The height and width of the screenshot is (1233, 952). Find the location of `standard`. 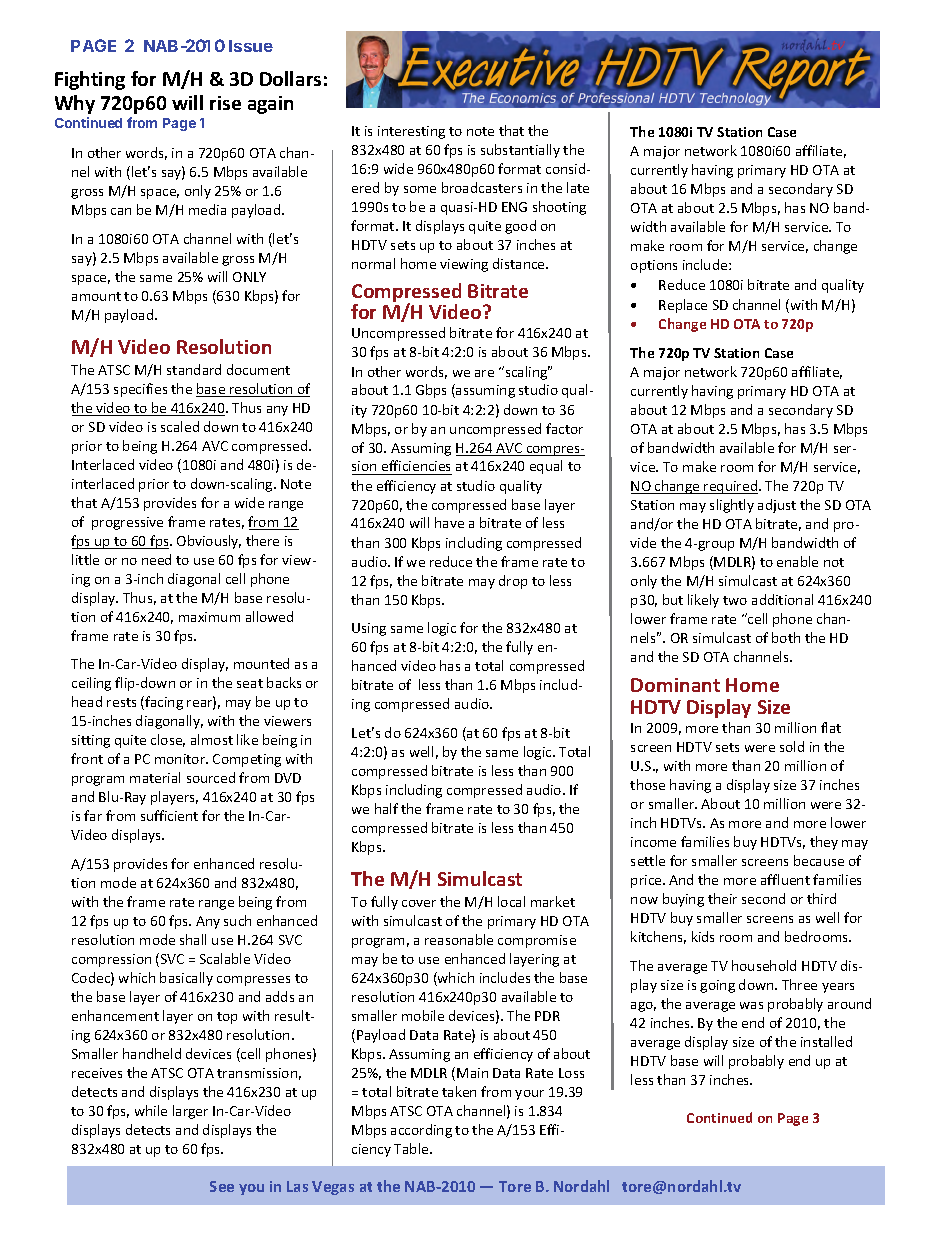

standard is located at coordinates (194, 369).
